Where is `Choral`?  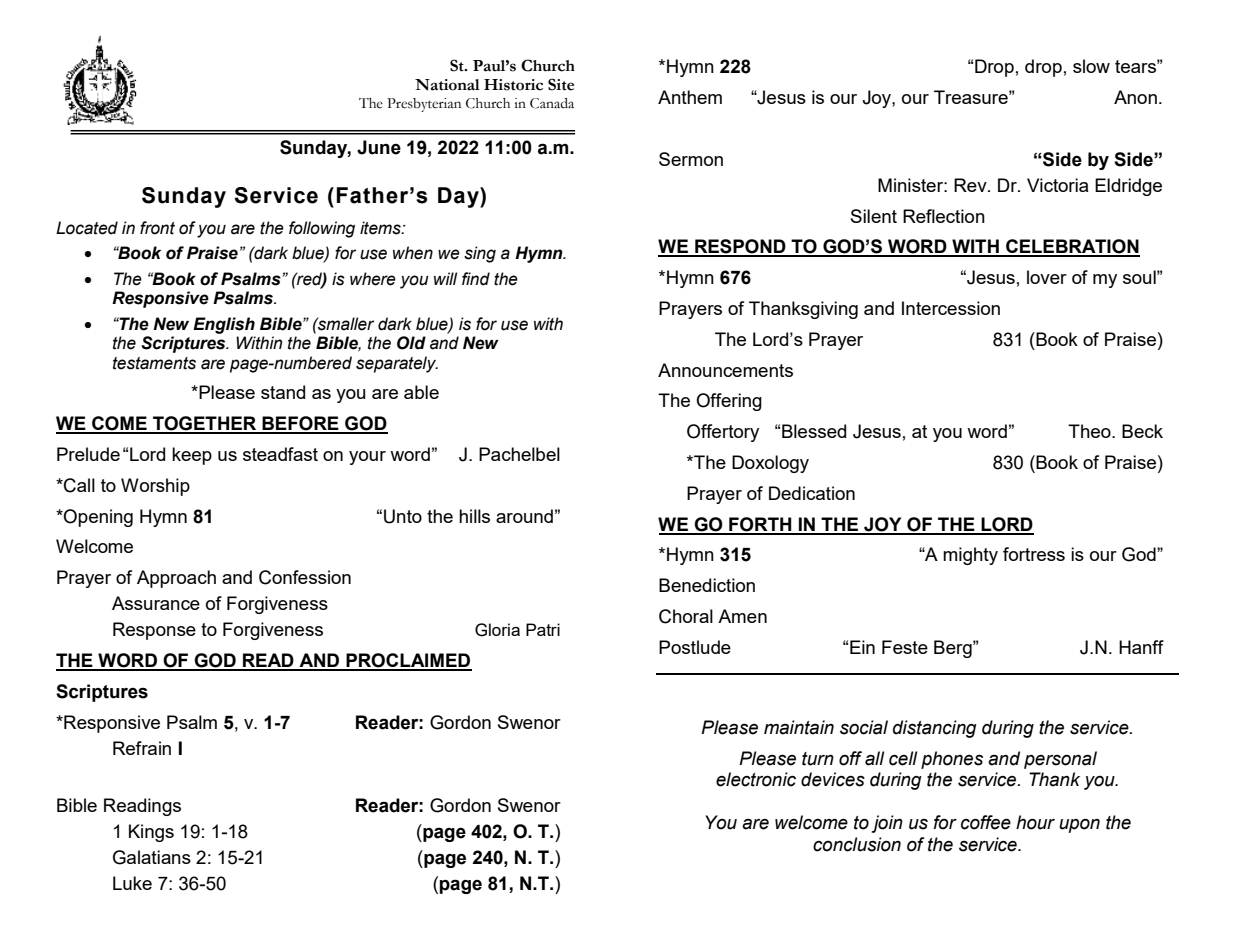 Choral is located at coordinates (686, 616).
